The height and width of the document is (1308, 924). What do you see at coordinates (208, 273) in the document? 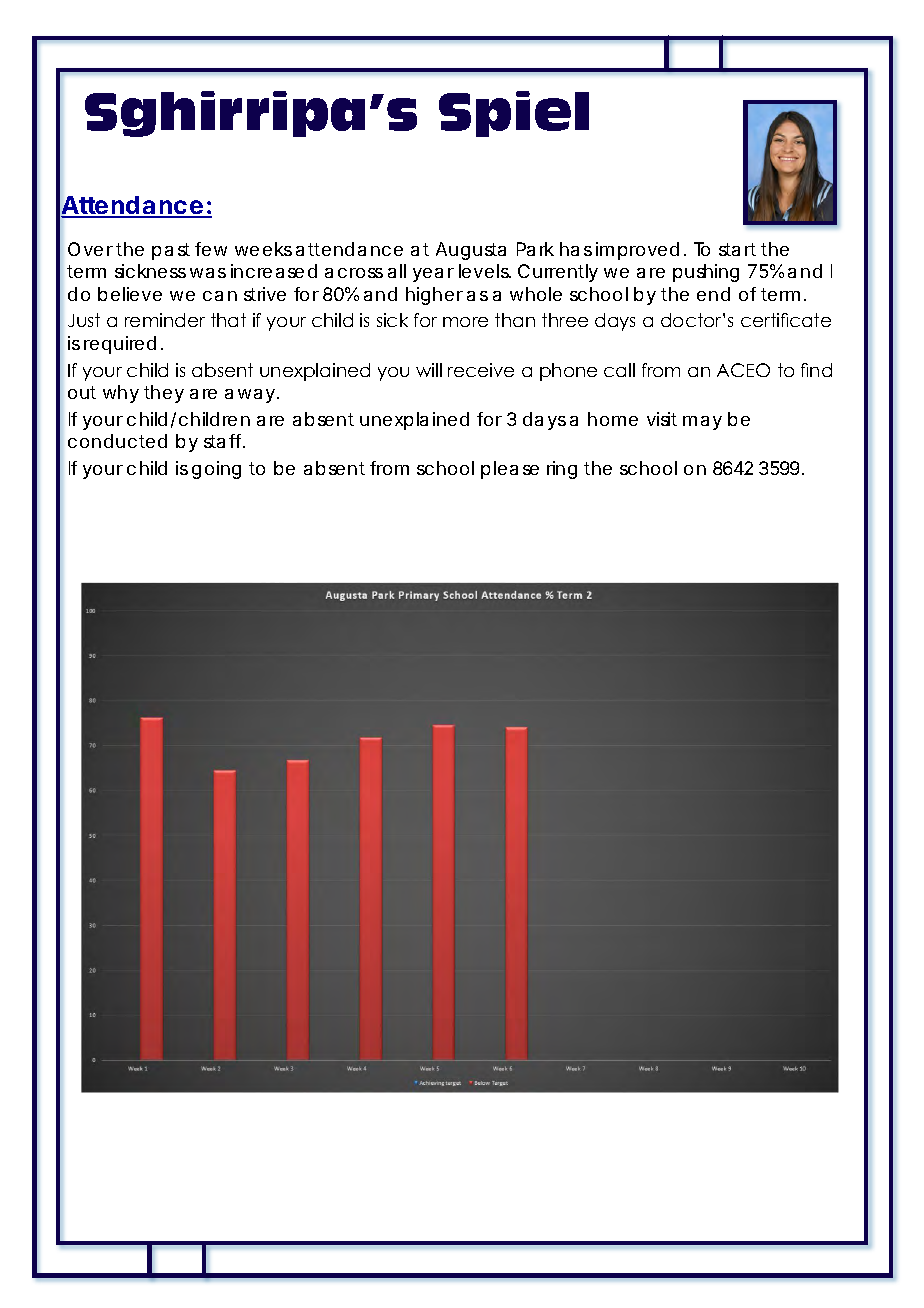
I see `was` at bounding box center [208, 273].
